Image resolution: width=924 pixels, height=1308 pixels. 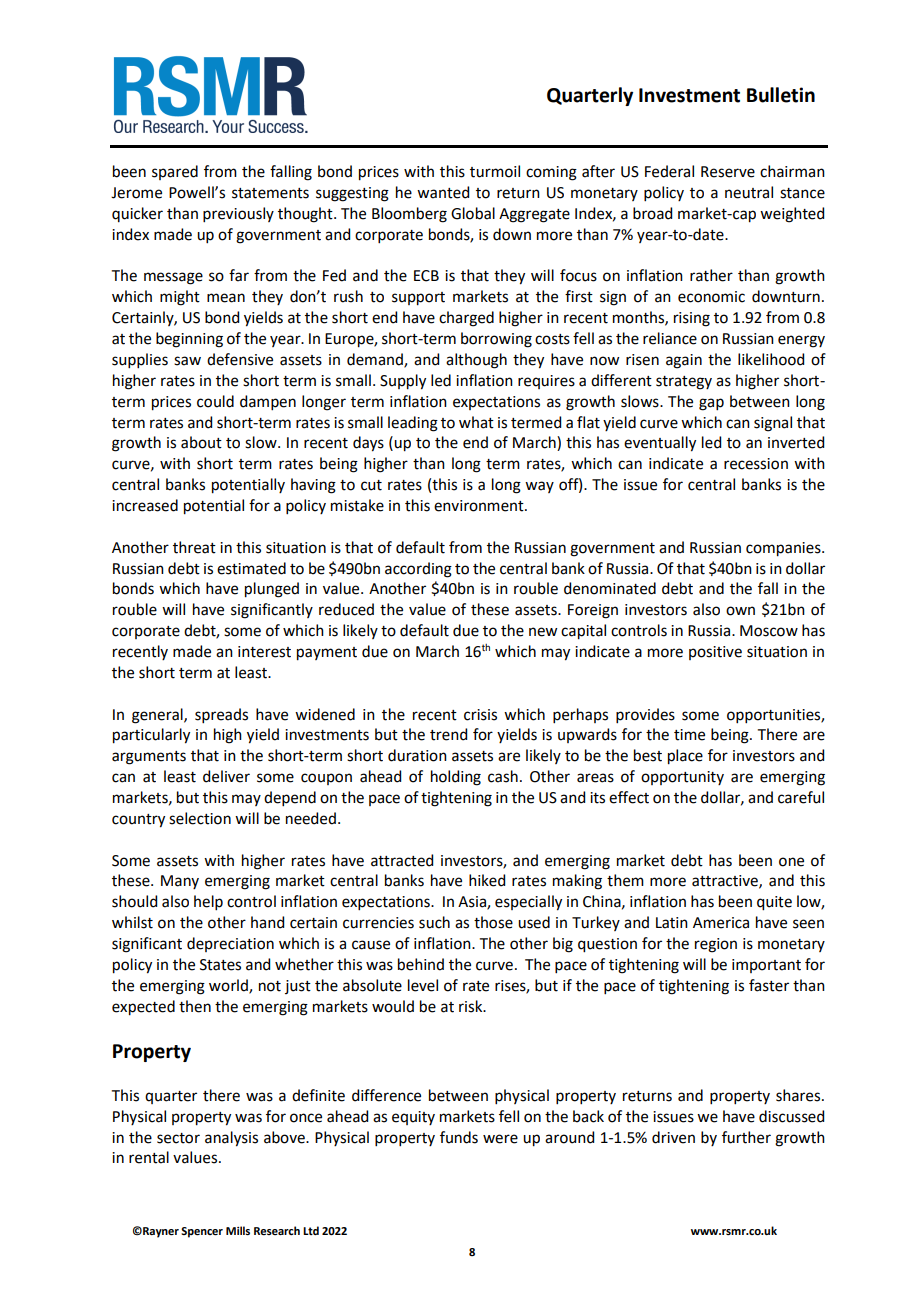 I want to click on crisis, so click(x=480, y=715).
